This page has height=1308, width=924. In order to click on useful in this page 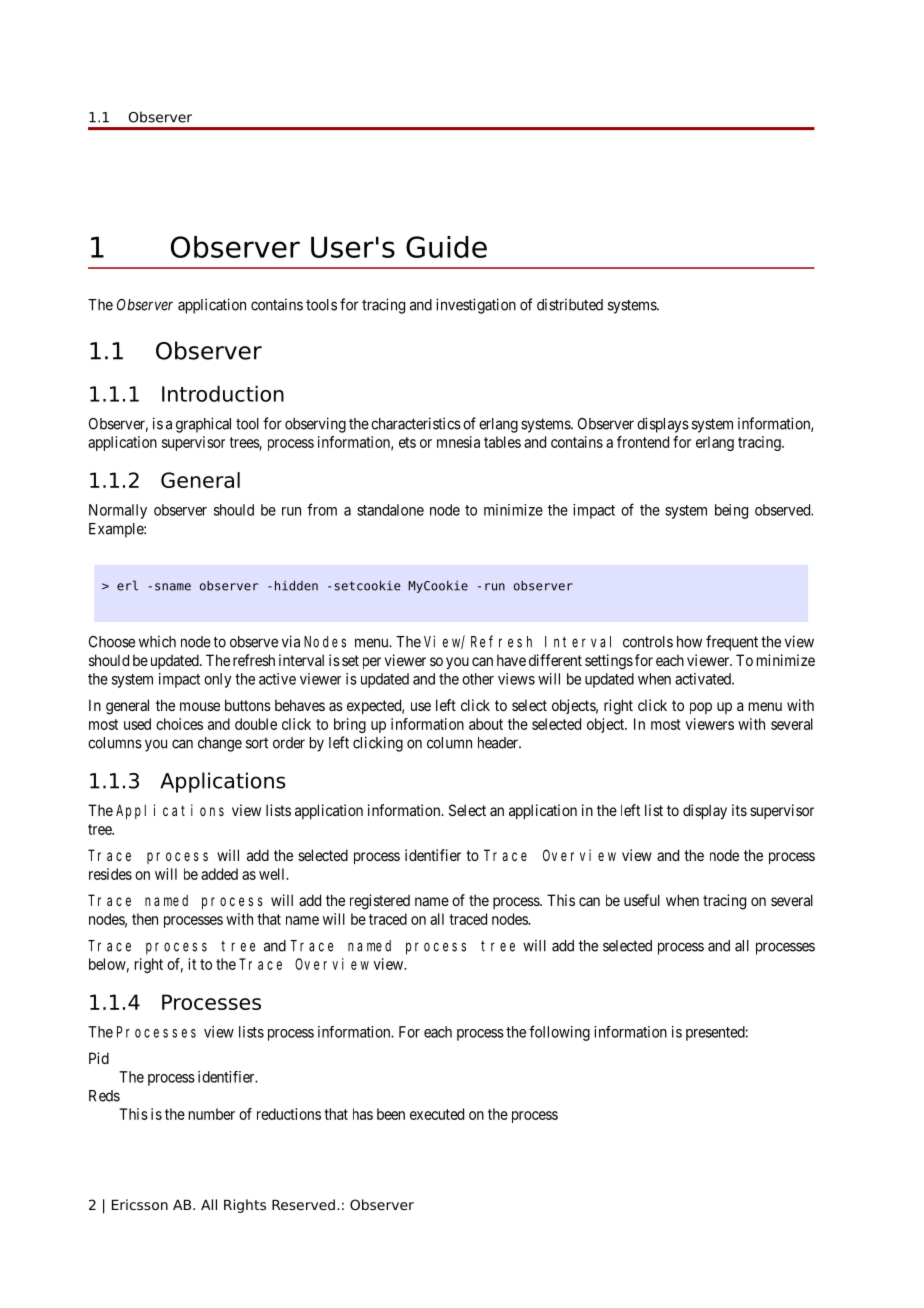, I will do `click(642, 900)`.
